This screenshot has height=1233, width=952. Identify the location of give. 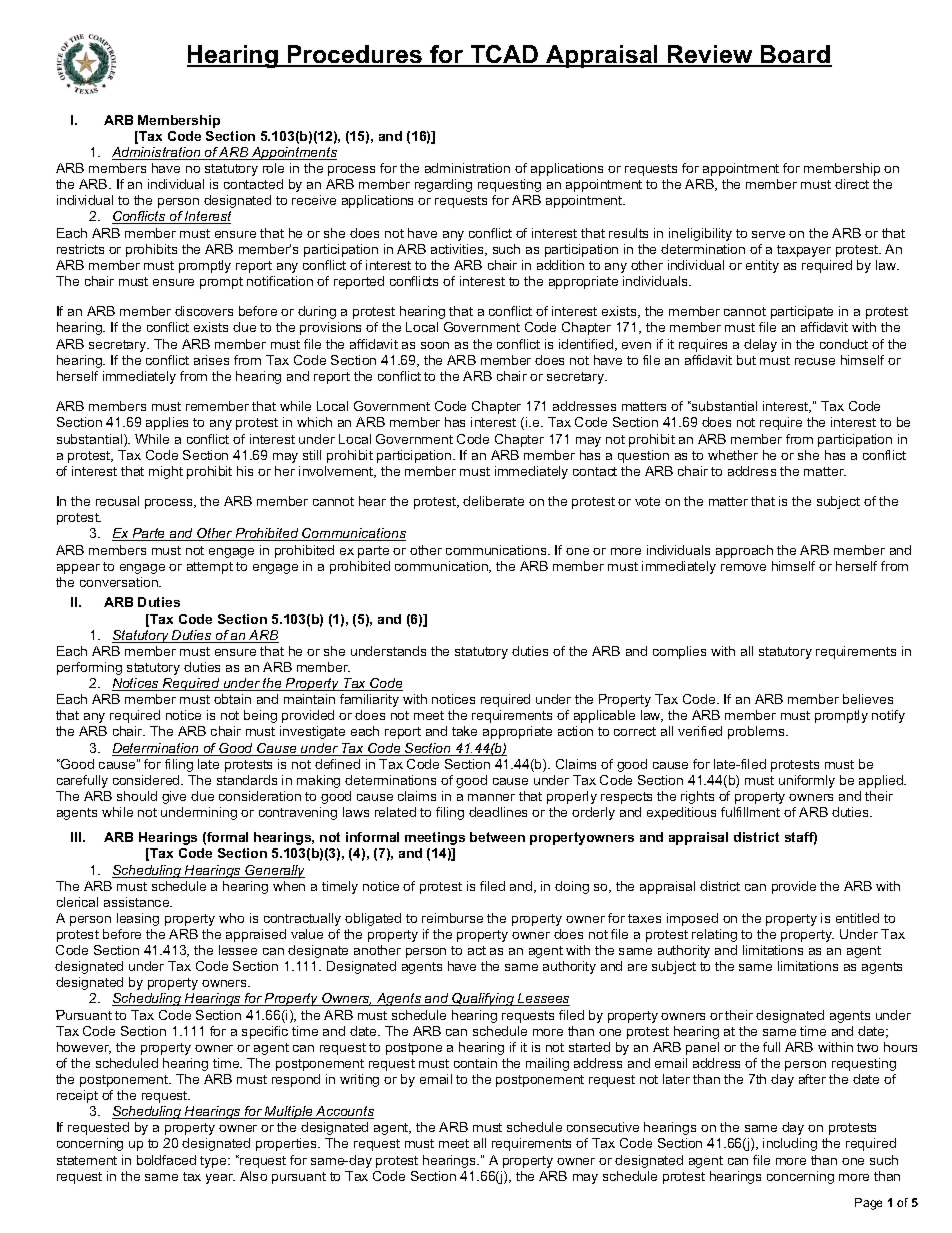
(174, 797).
